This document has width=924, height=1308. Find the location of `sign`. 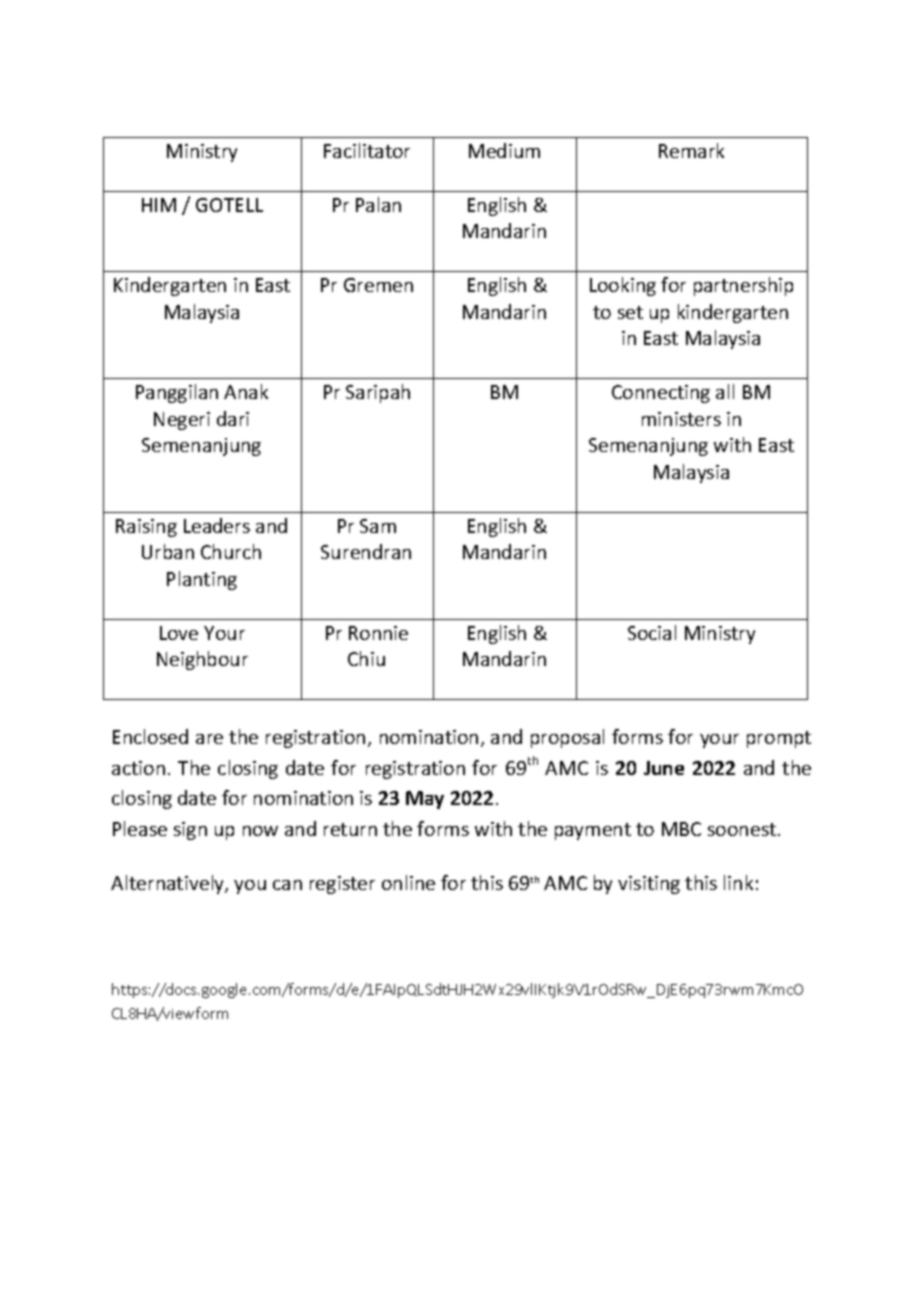

sign is located at coordinates (190, 831).
